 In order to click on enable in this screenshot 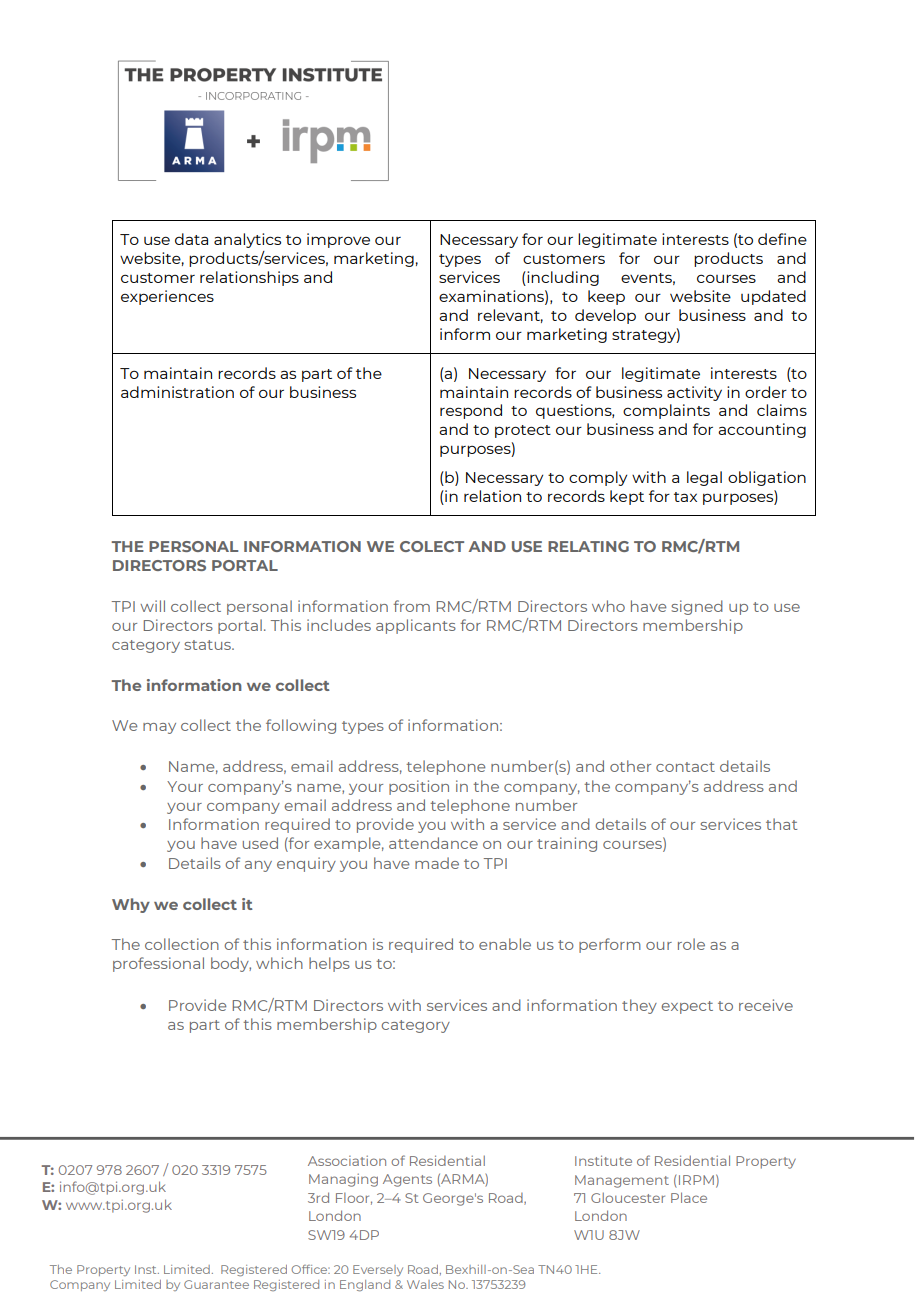, I will do `click(505, 944)`.
